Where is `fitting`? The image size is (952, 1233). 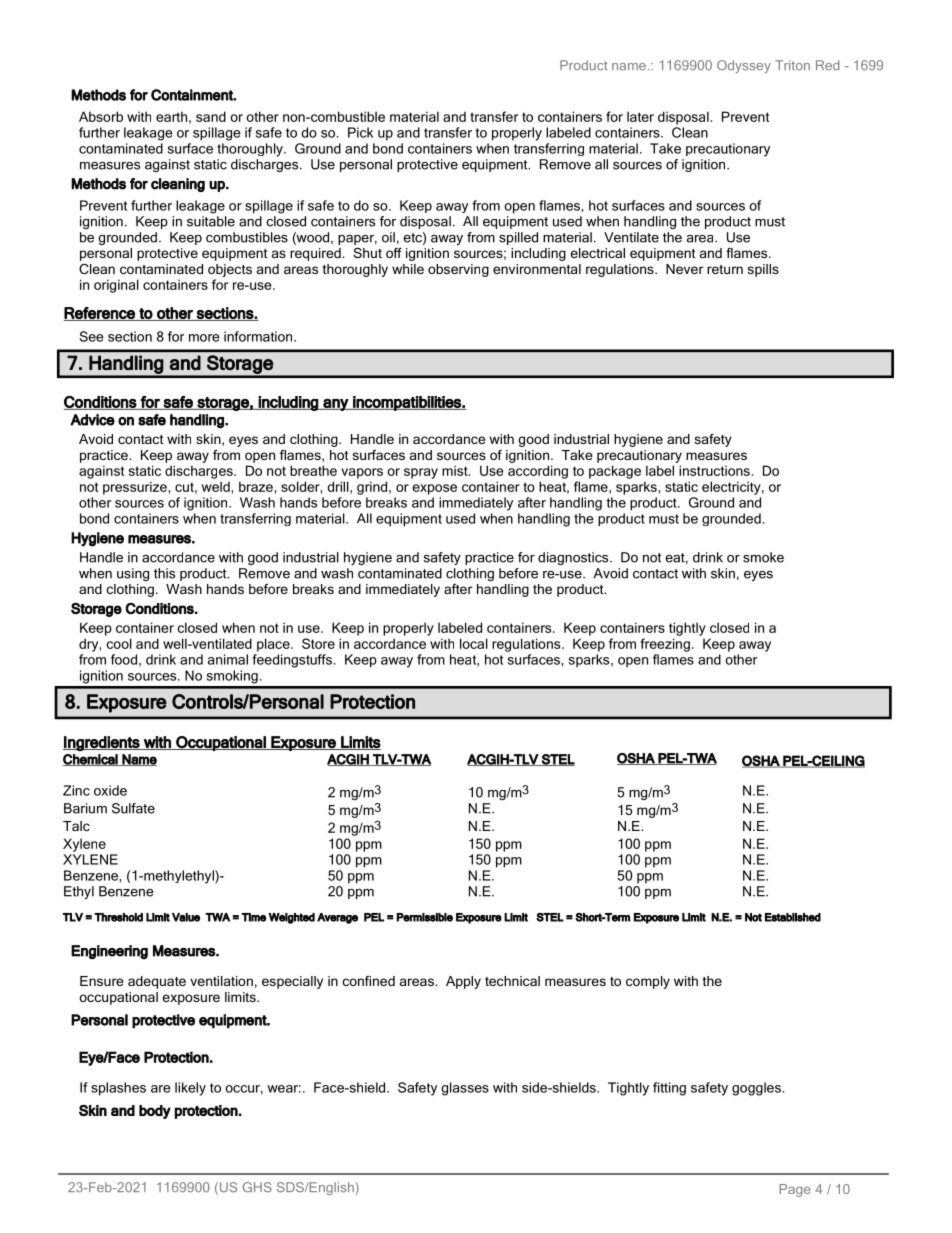 fitting is located at coordinates (669, 1089).
